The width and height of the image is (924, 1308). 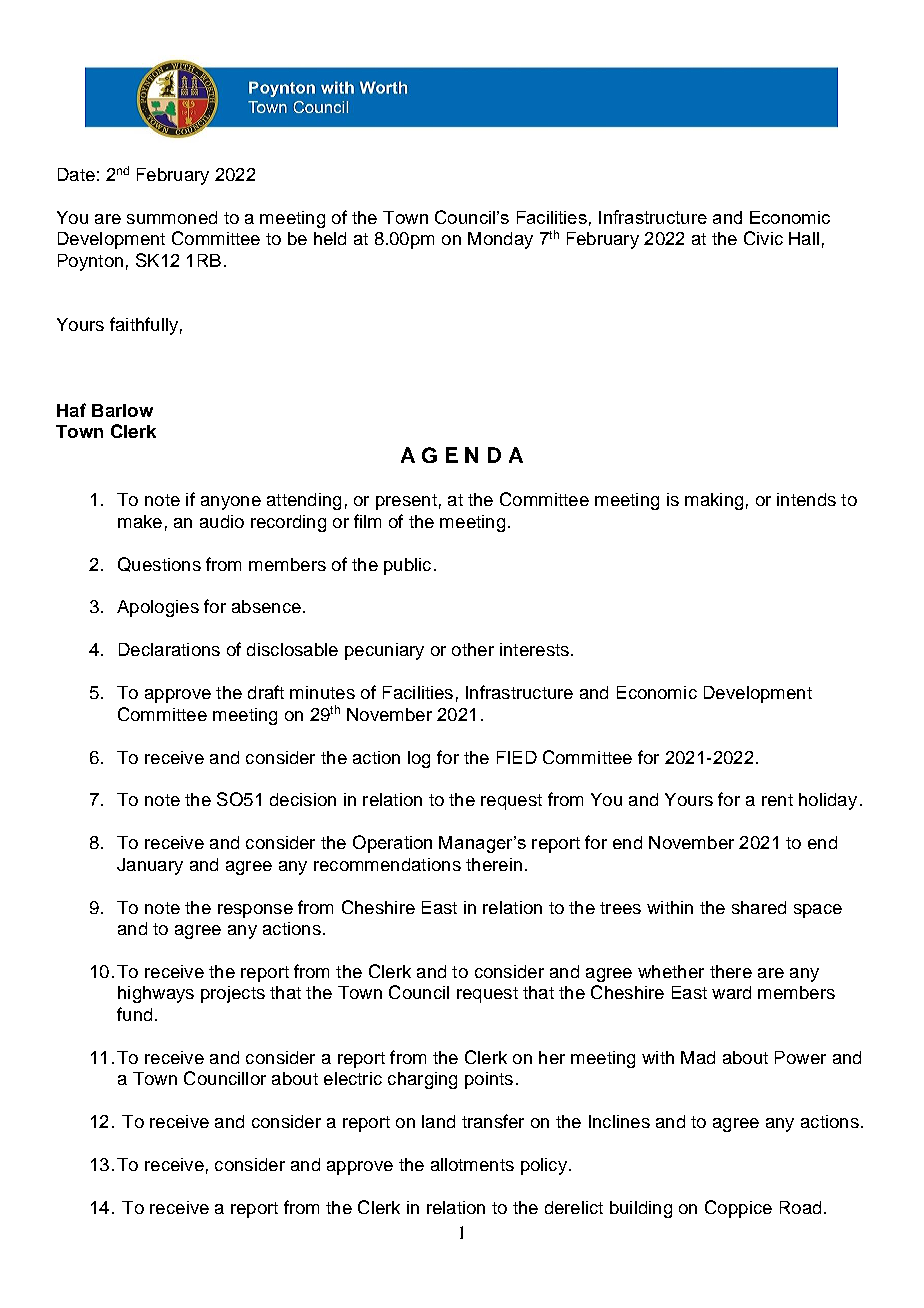 What do you see at coordinates (353, 1078) in the image?
I see `electric` at bounding box center [353, 1078].
